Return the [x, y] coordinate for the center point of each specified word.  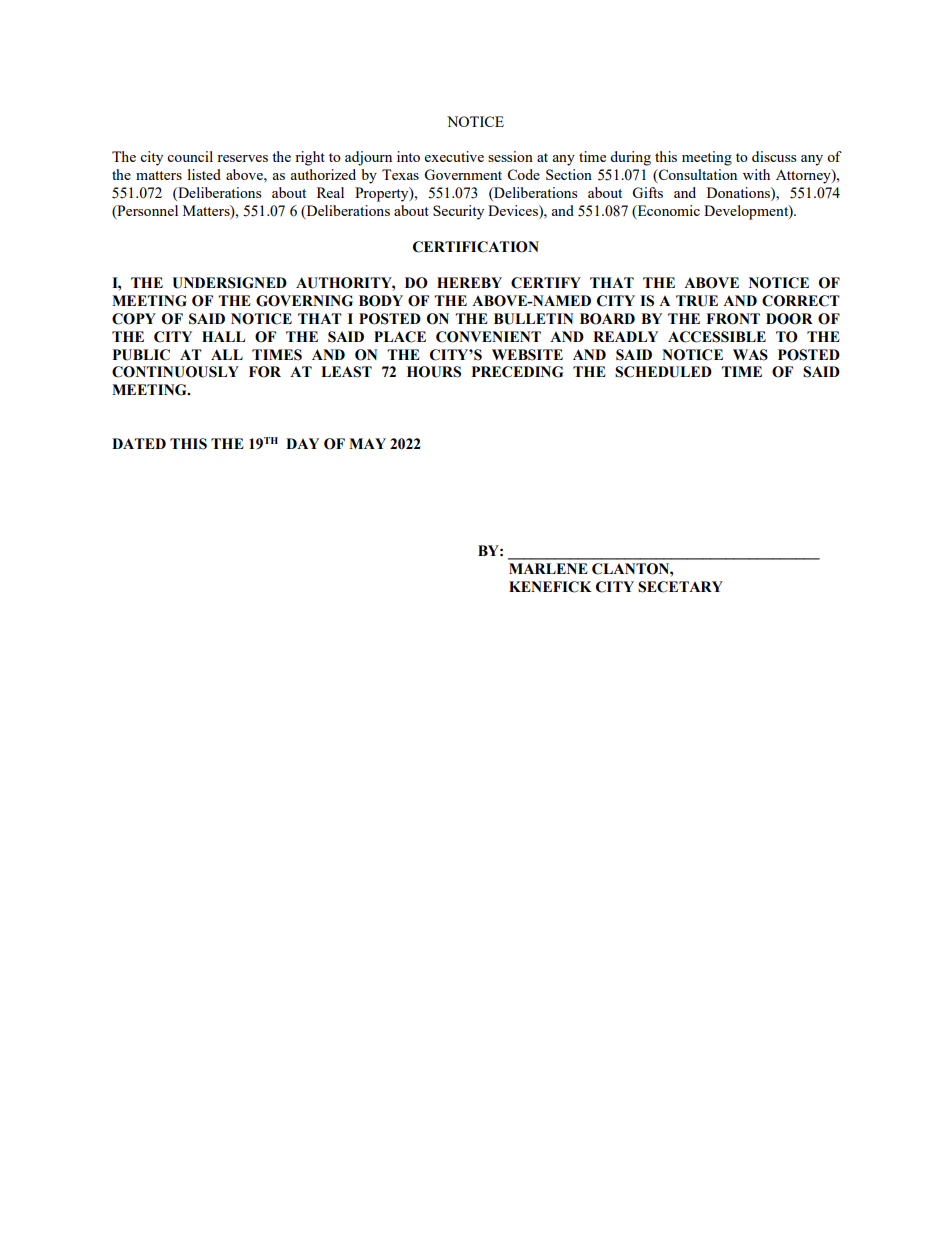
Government [463, 174]
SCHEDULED [663, 372]
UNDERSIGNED [229, 283]
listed [204, 174]
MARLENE [548, 568]
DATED [139, 443]
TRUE [697, 301]
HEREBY [469, 282]
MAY [367, 443]
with [756, 174]
